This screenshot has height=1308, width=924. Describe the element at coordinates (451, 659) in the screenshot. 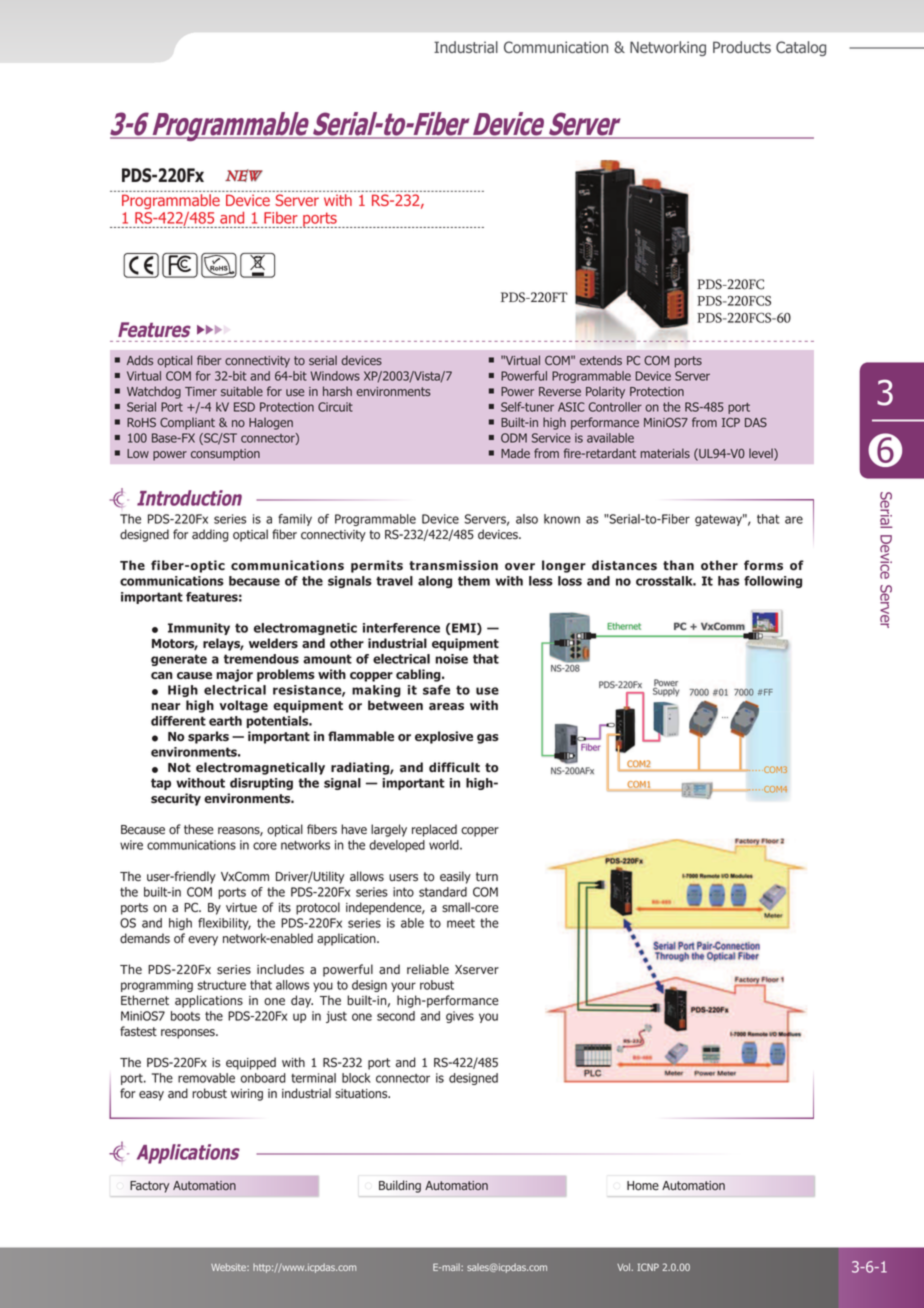

I see `noise` at that location.
